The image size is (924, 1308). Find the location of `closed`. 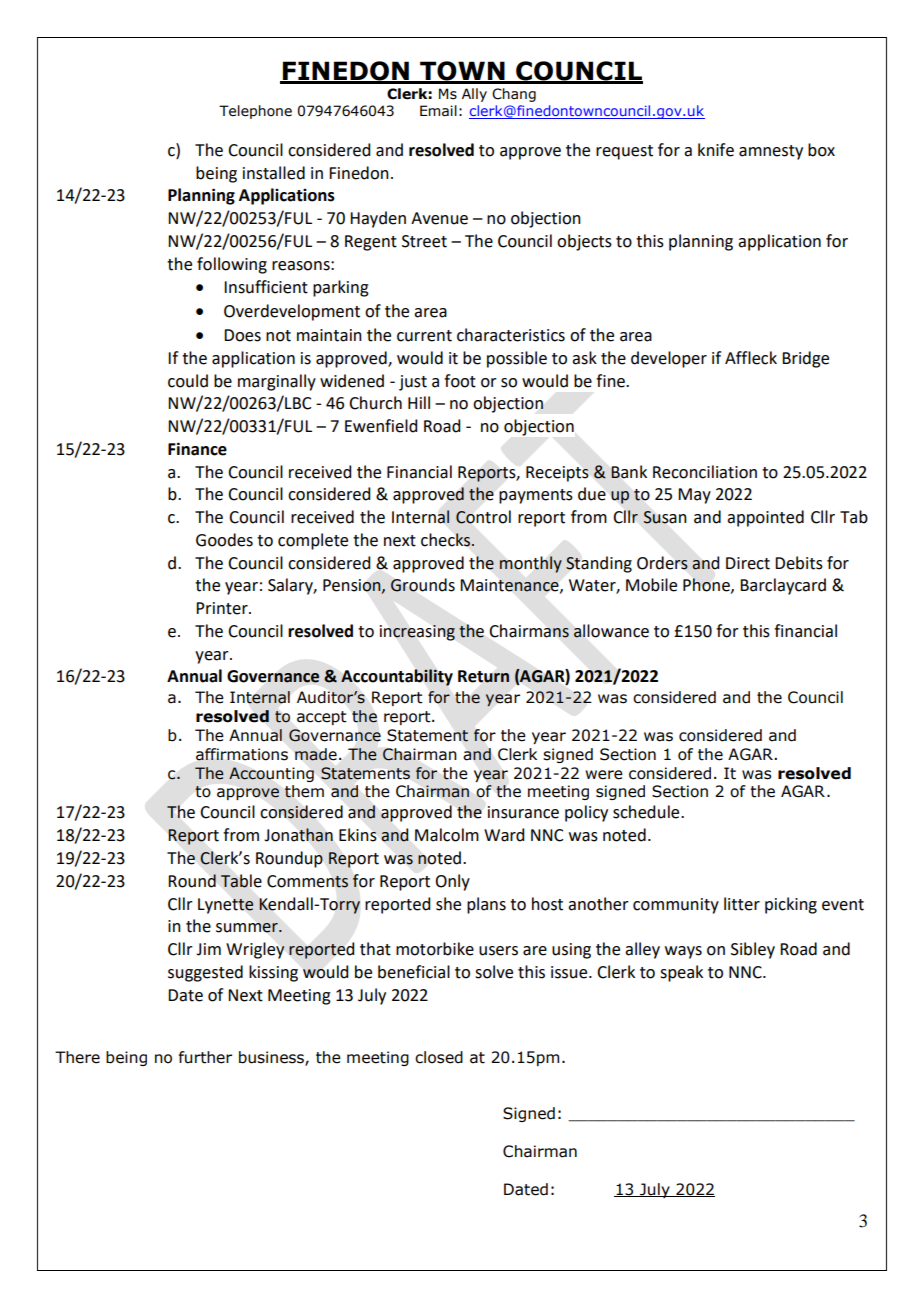

closed is located at coordinates (439, 1057).
